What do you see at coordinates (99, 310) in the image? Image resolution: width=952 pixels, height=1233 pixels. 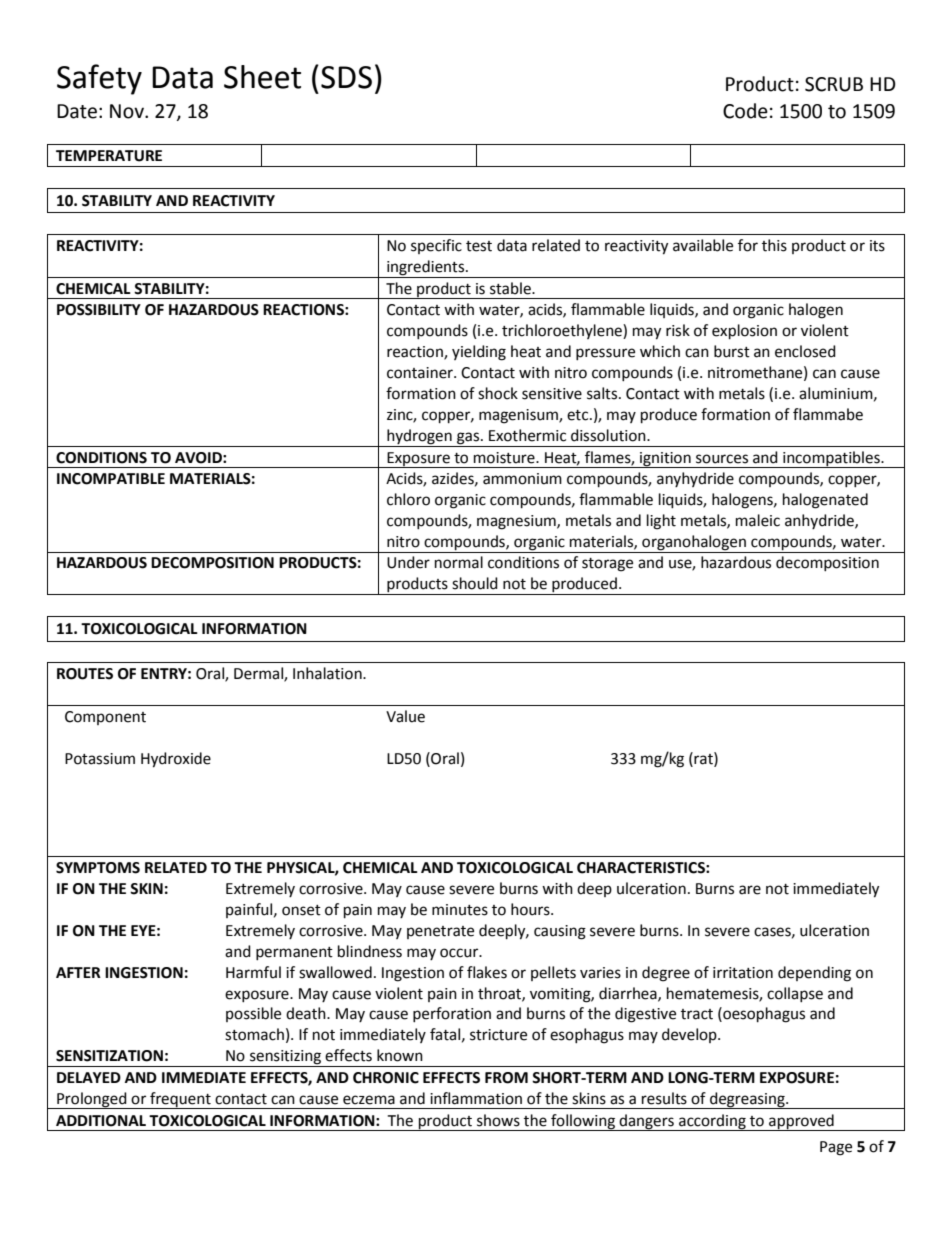 I see `POSSIBILITY` at bounding box center [99, 310].
